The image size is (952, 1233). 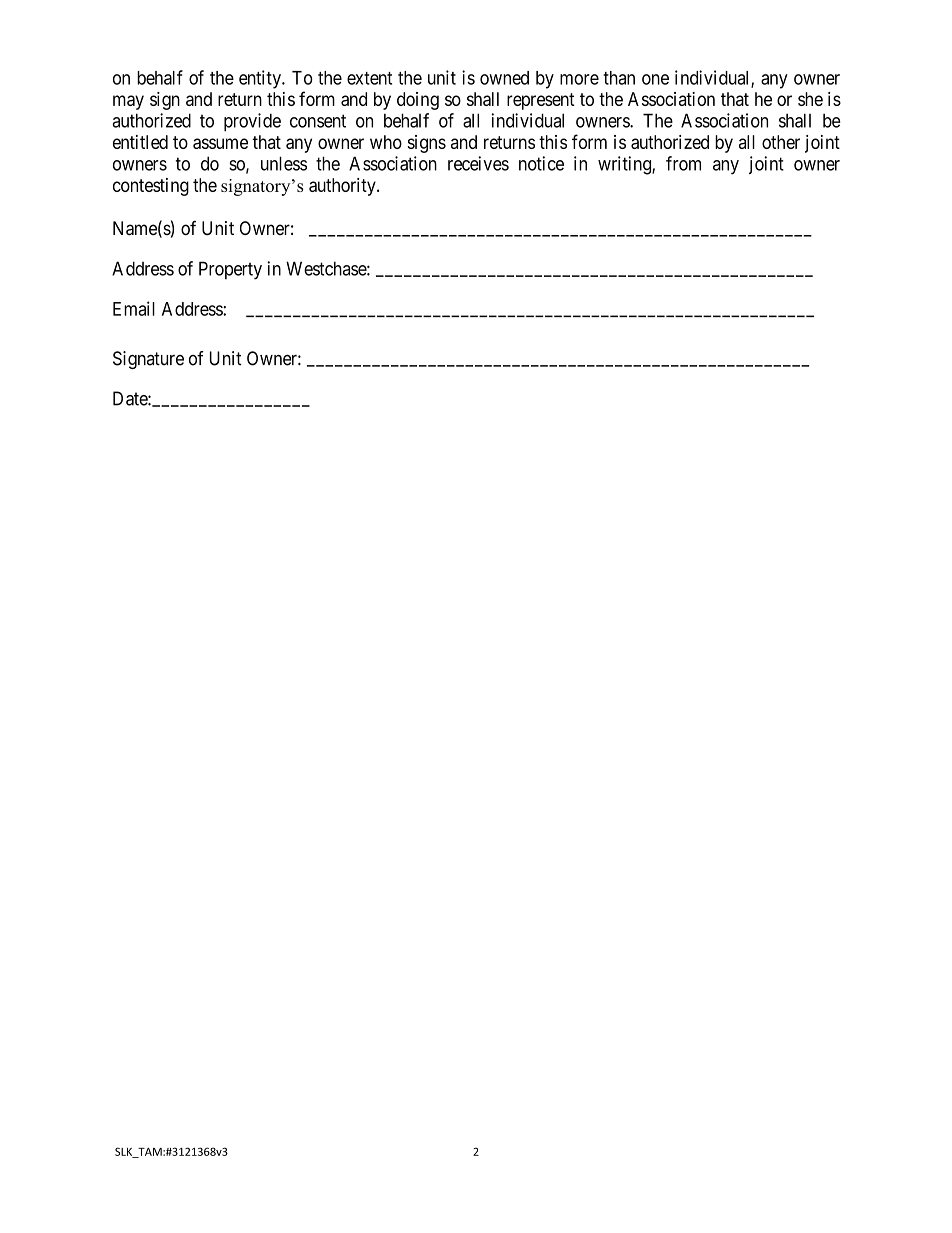 What do you see at coordinates (230, 270) in the page?
I see `Property` at bounding box center [230, 270].
